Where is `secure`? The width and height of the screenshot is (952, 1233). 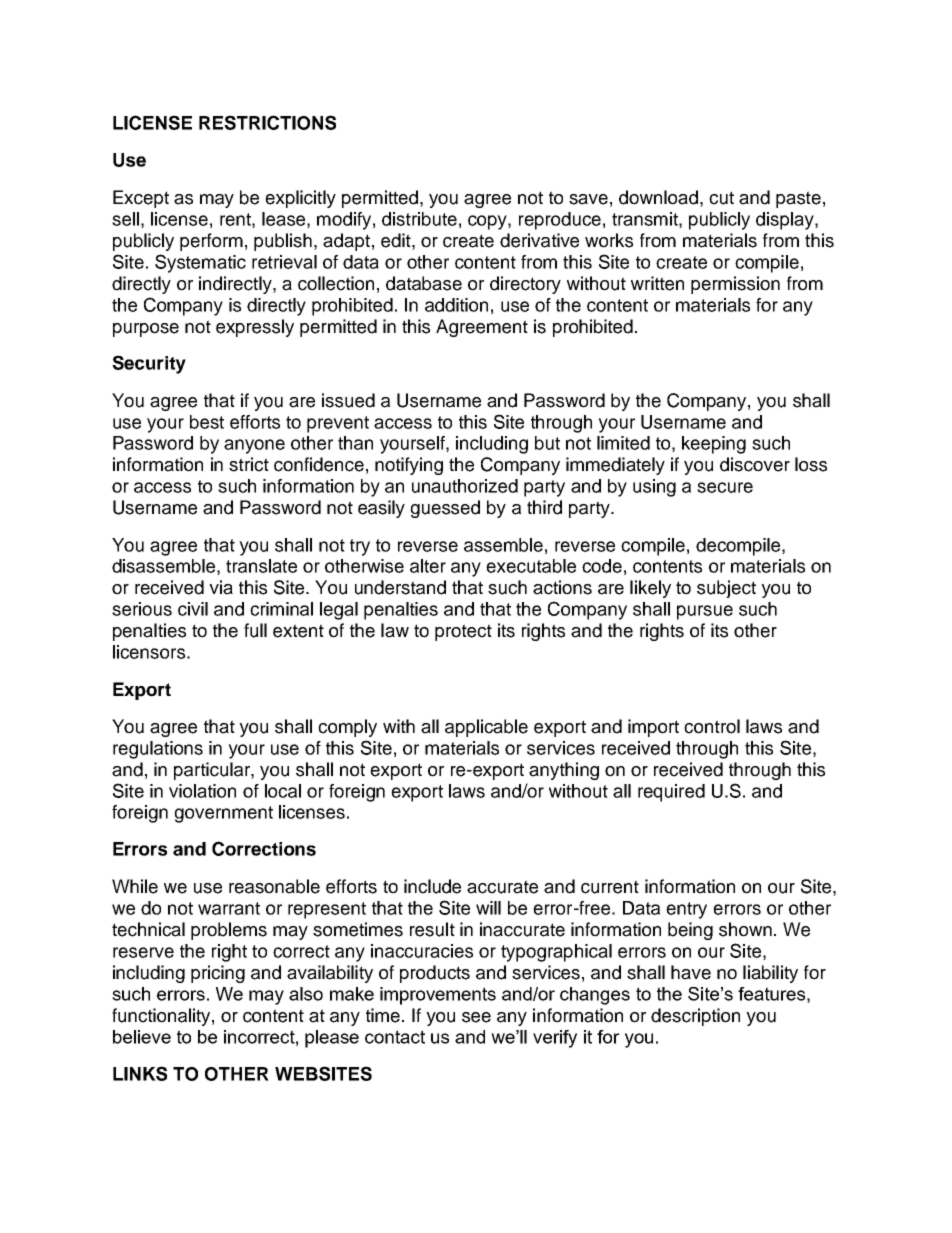
secure is located at coordinates (725, 487).
